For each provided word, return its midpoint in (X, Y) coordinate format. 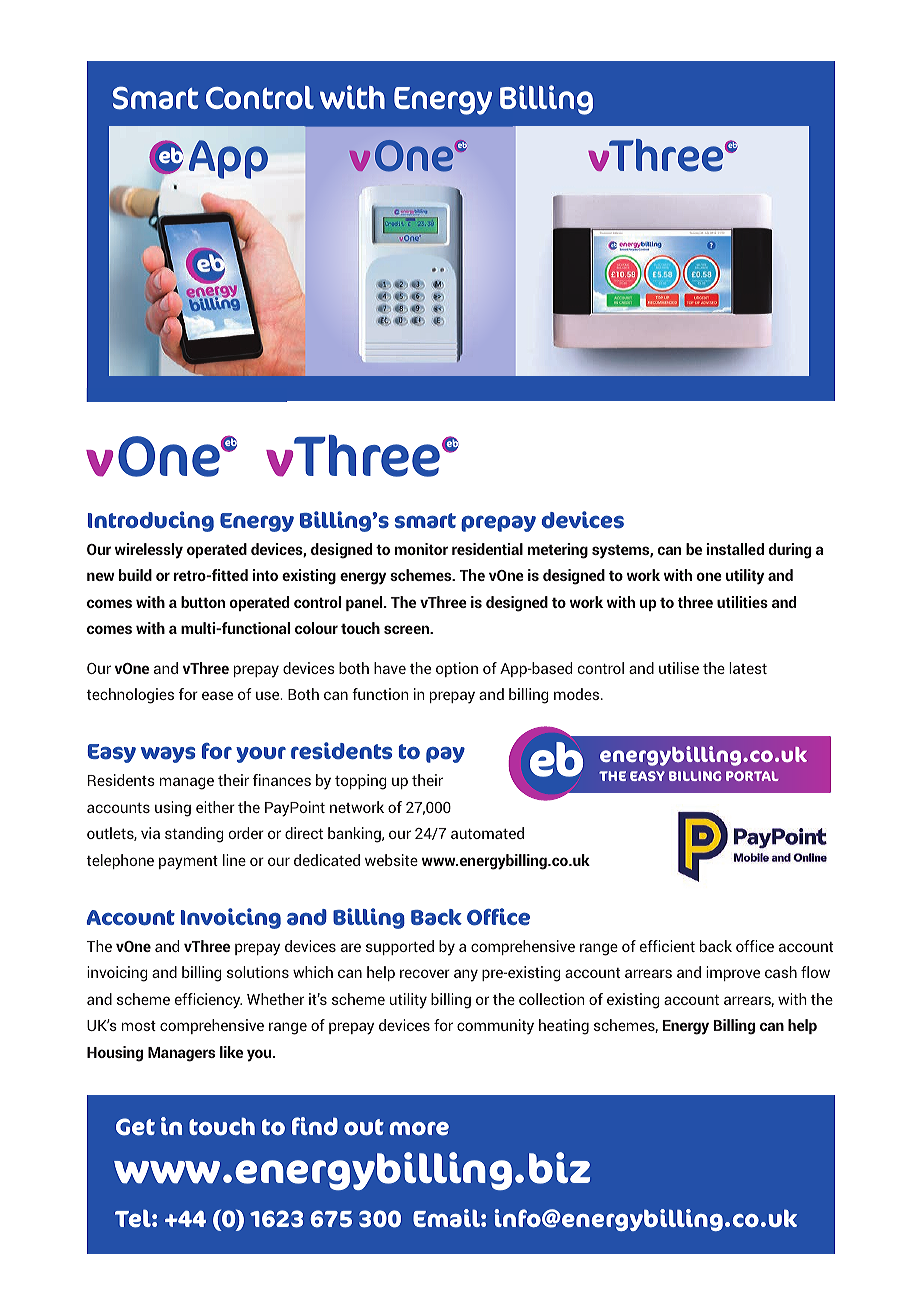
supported (400, 947)
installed (735, 549)
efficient (667, 946)
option (457, 669)
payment (188, 863)
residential (487, 549)
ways (168, 755)
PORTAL (752, 776)
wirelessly (149, 551)
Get (135, 1127)
